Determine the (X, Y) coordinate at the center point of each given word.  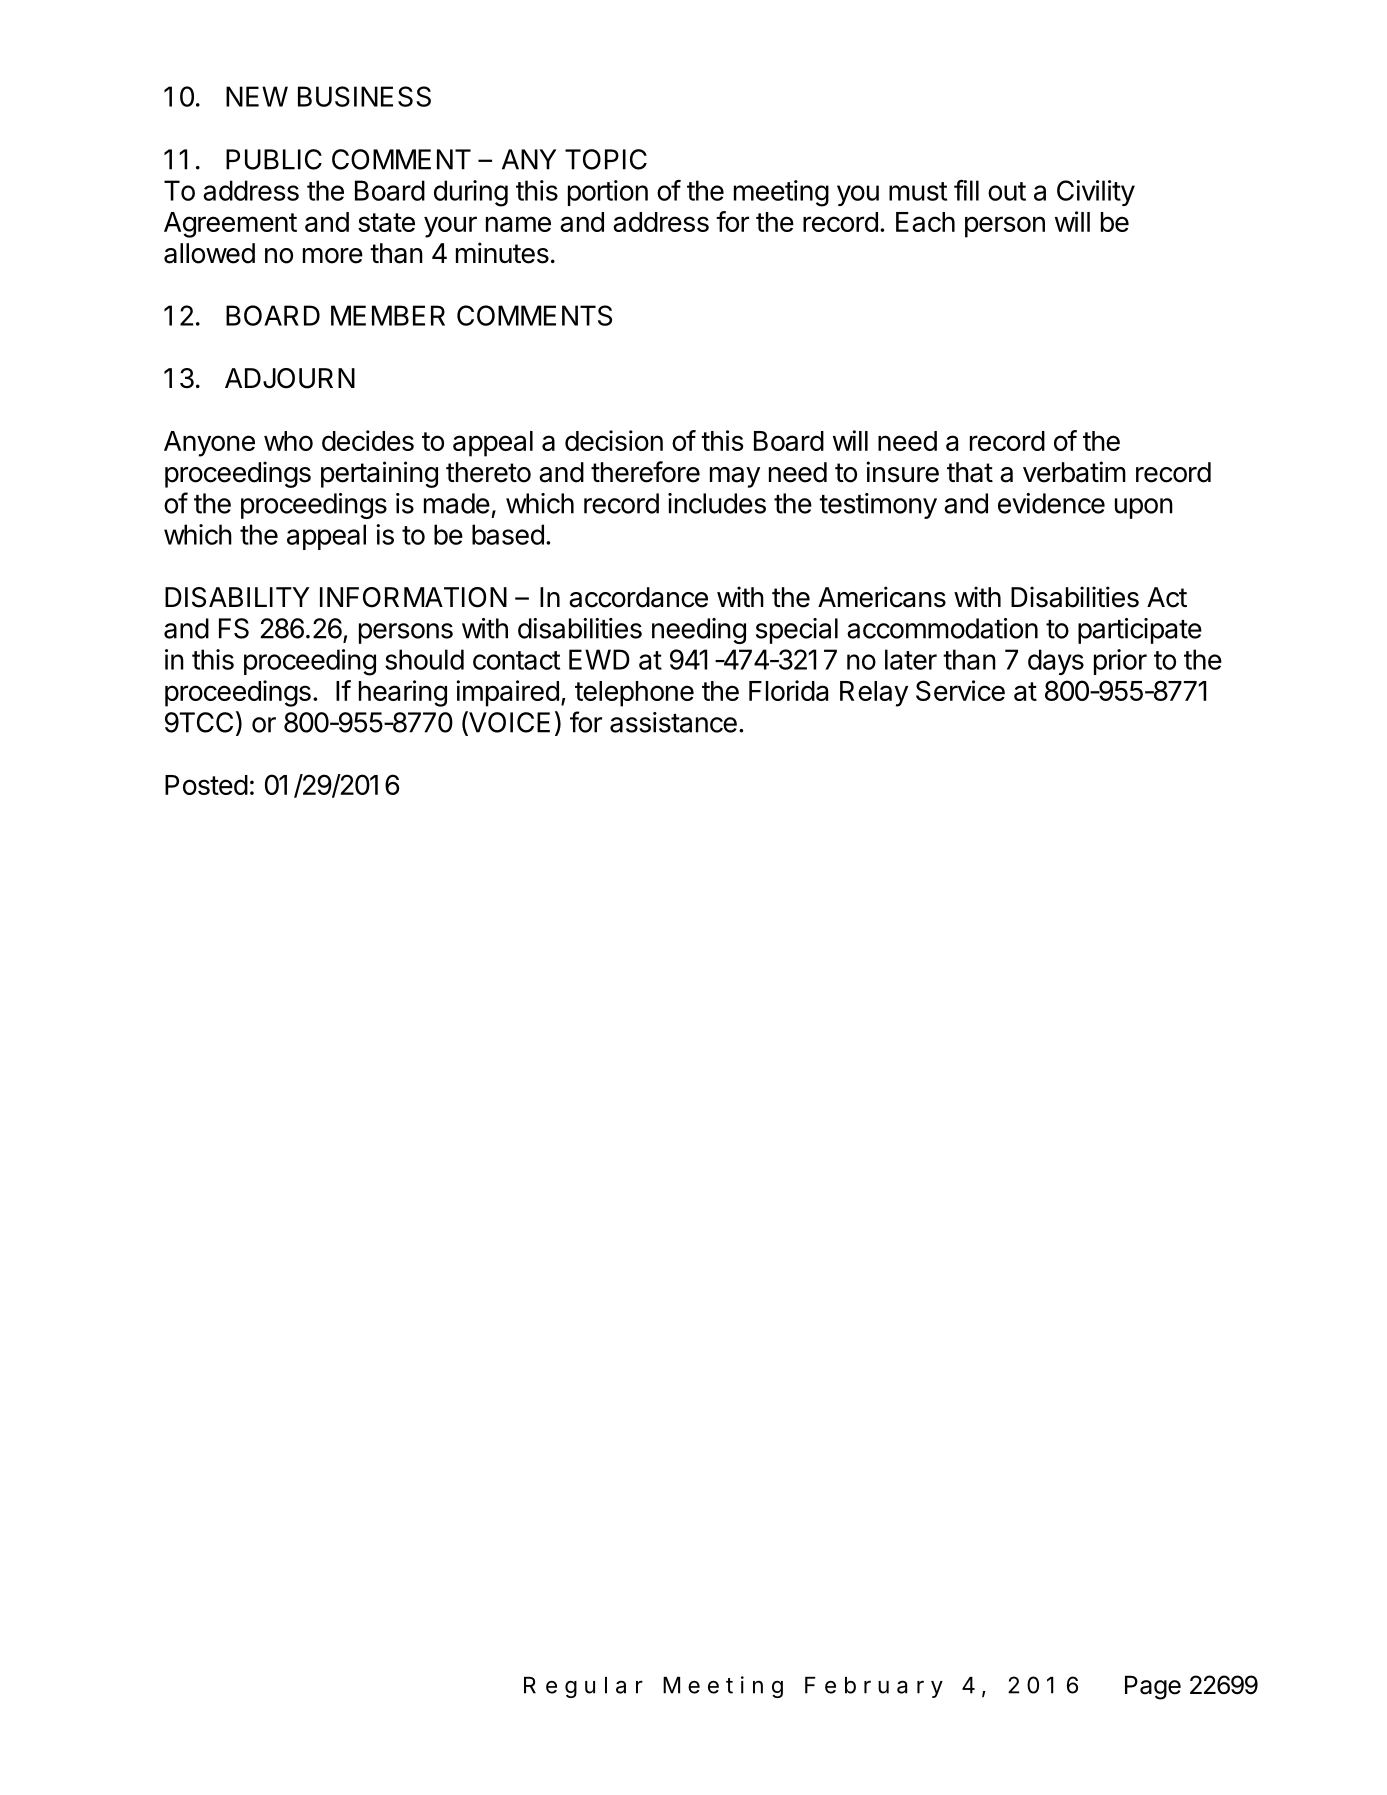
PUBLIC (274, 159)
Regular (583, 1687)
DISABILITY (237, 597)
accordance (638, 597)
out (1007, 191)
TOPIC (606, 159)
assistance (673, 722)
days (1056, 662)
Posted (206, 785)
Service (960, 690)
